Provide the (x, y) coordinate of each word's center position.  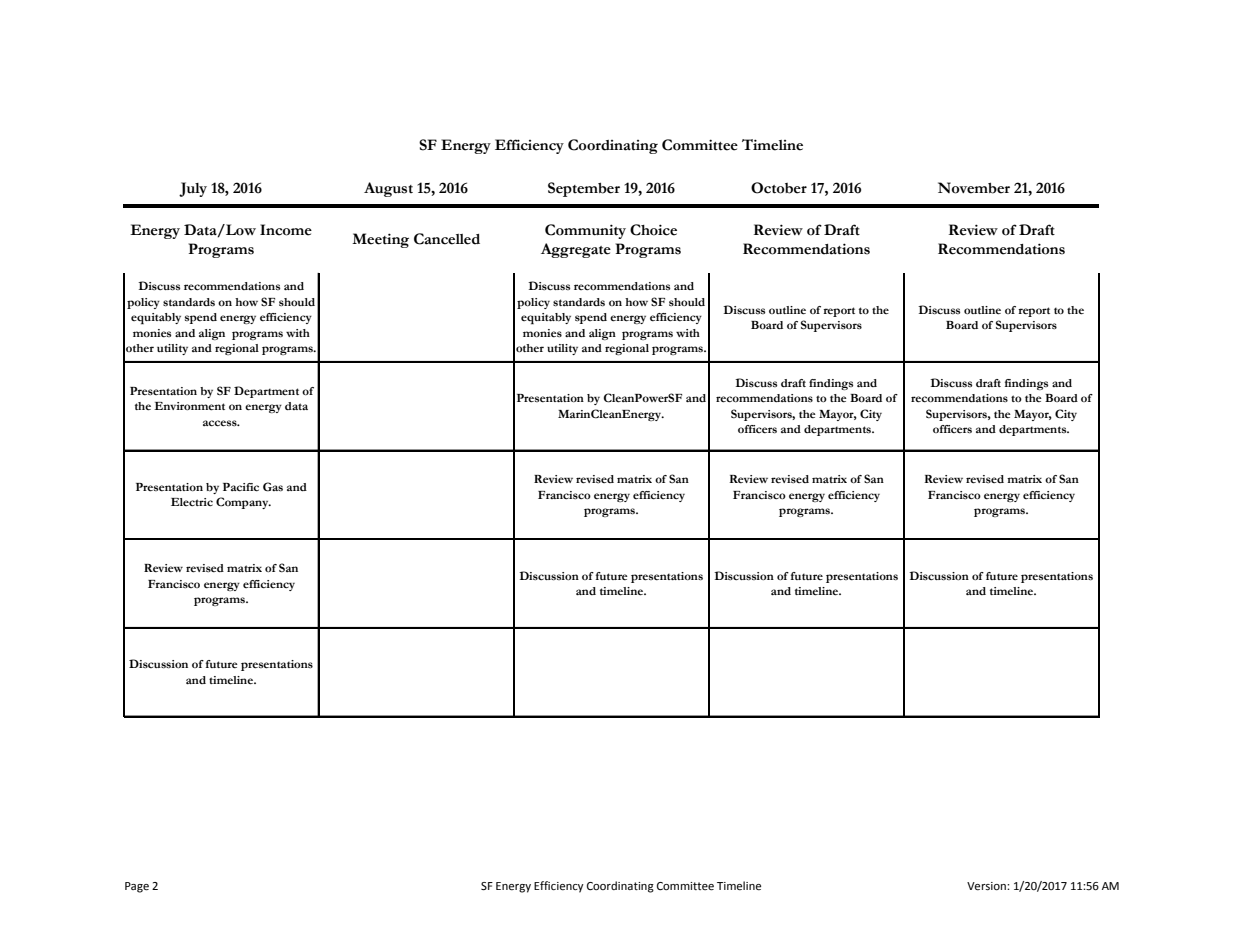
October (779, 188)
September (584, 189)
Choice (653, 230)
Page (137, 887)
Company (243, 503)
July (193, 189)
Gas (273, 487)
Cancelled (447, 239)
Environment (189, 406)
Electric (192, 502)
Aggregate (576, 250)
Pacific (241, 487)
